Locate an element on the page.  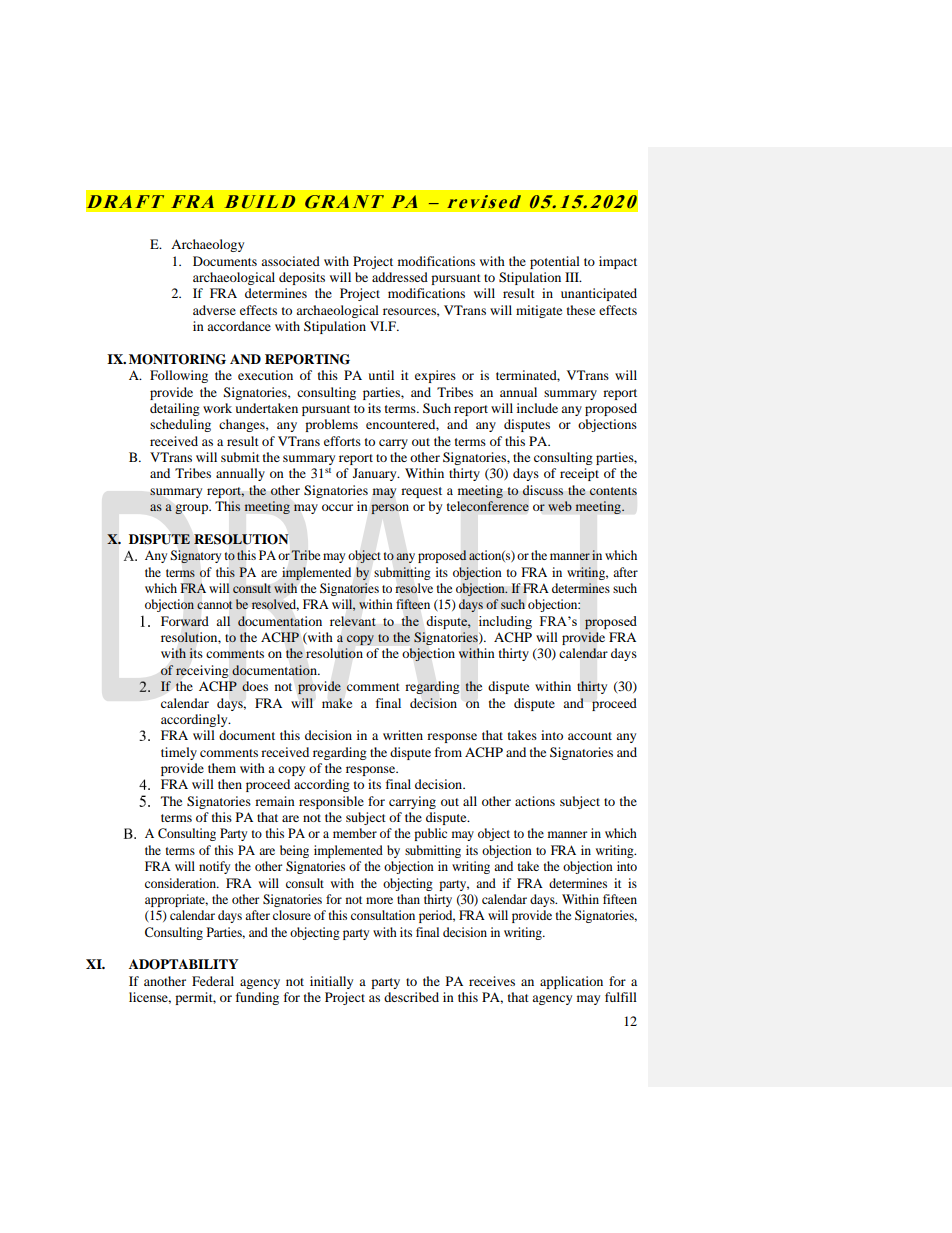
described is located at coordinates (411, 997).
